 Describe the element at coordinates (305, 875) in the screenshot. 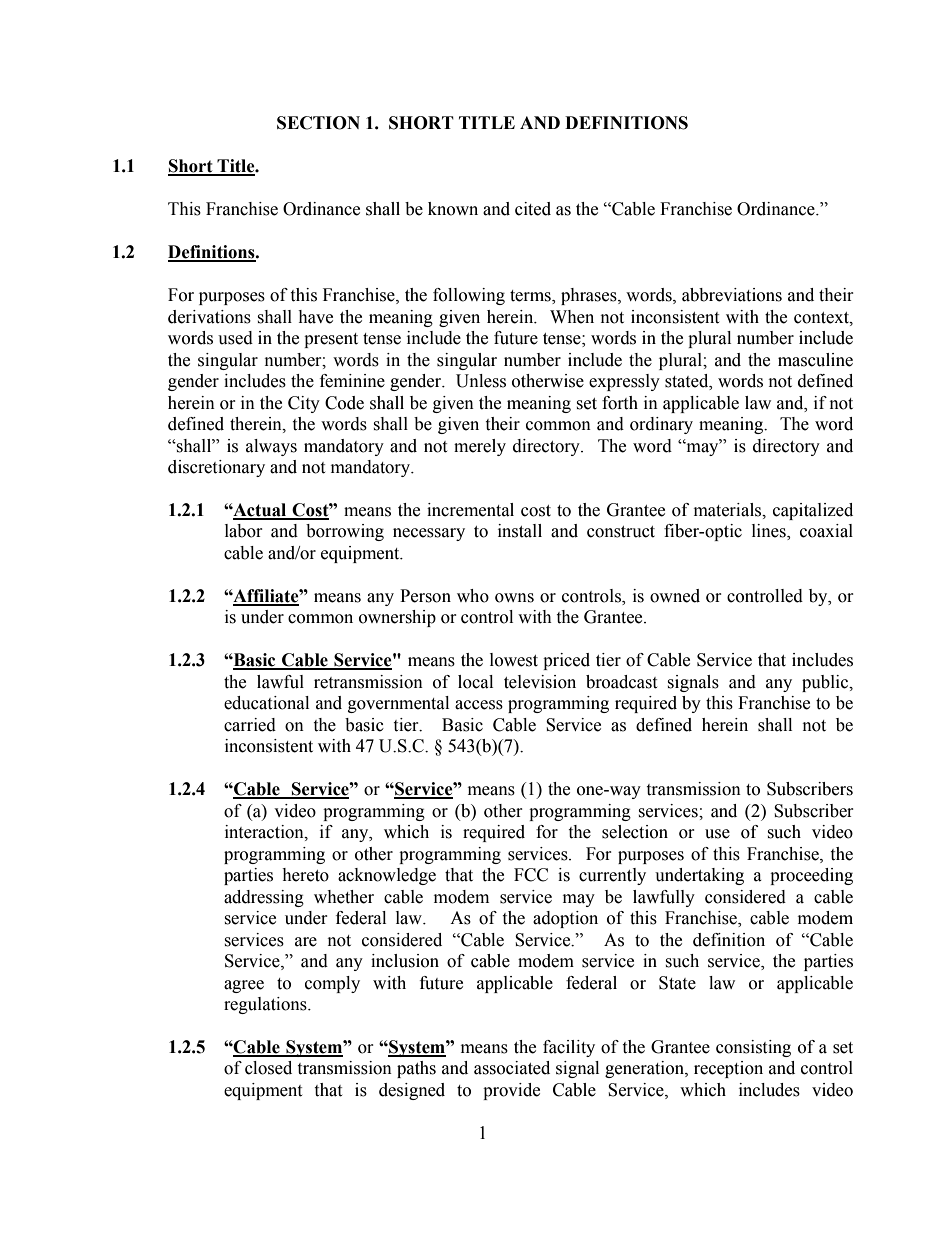

I see `hereto` at that location.
